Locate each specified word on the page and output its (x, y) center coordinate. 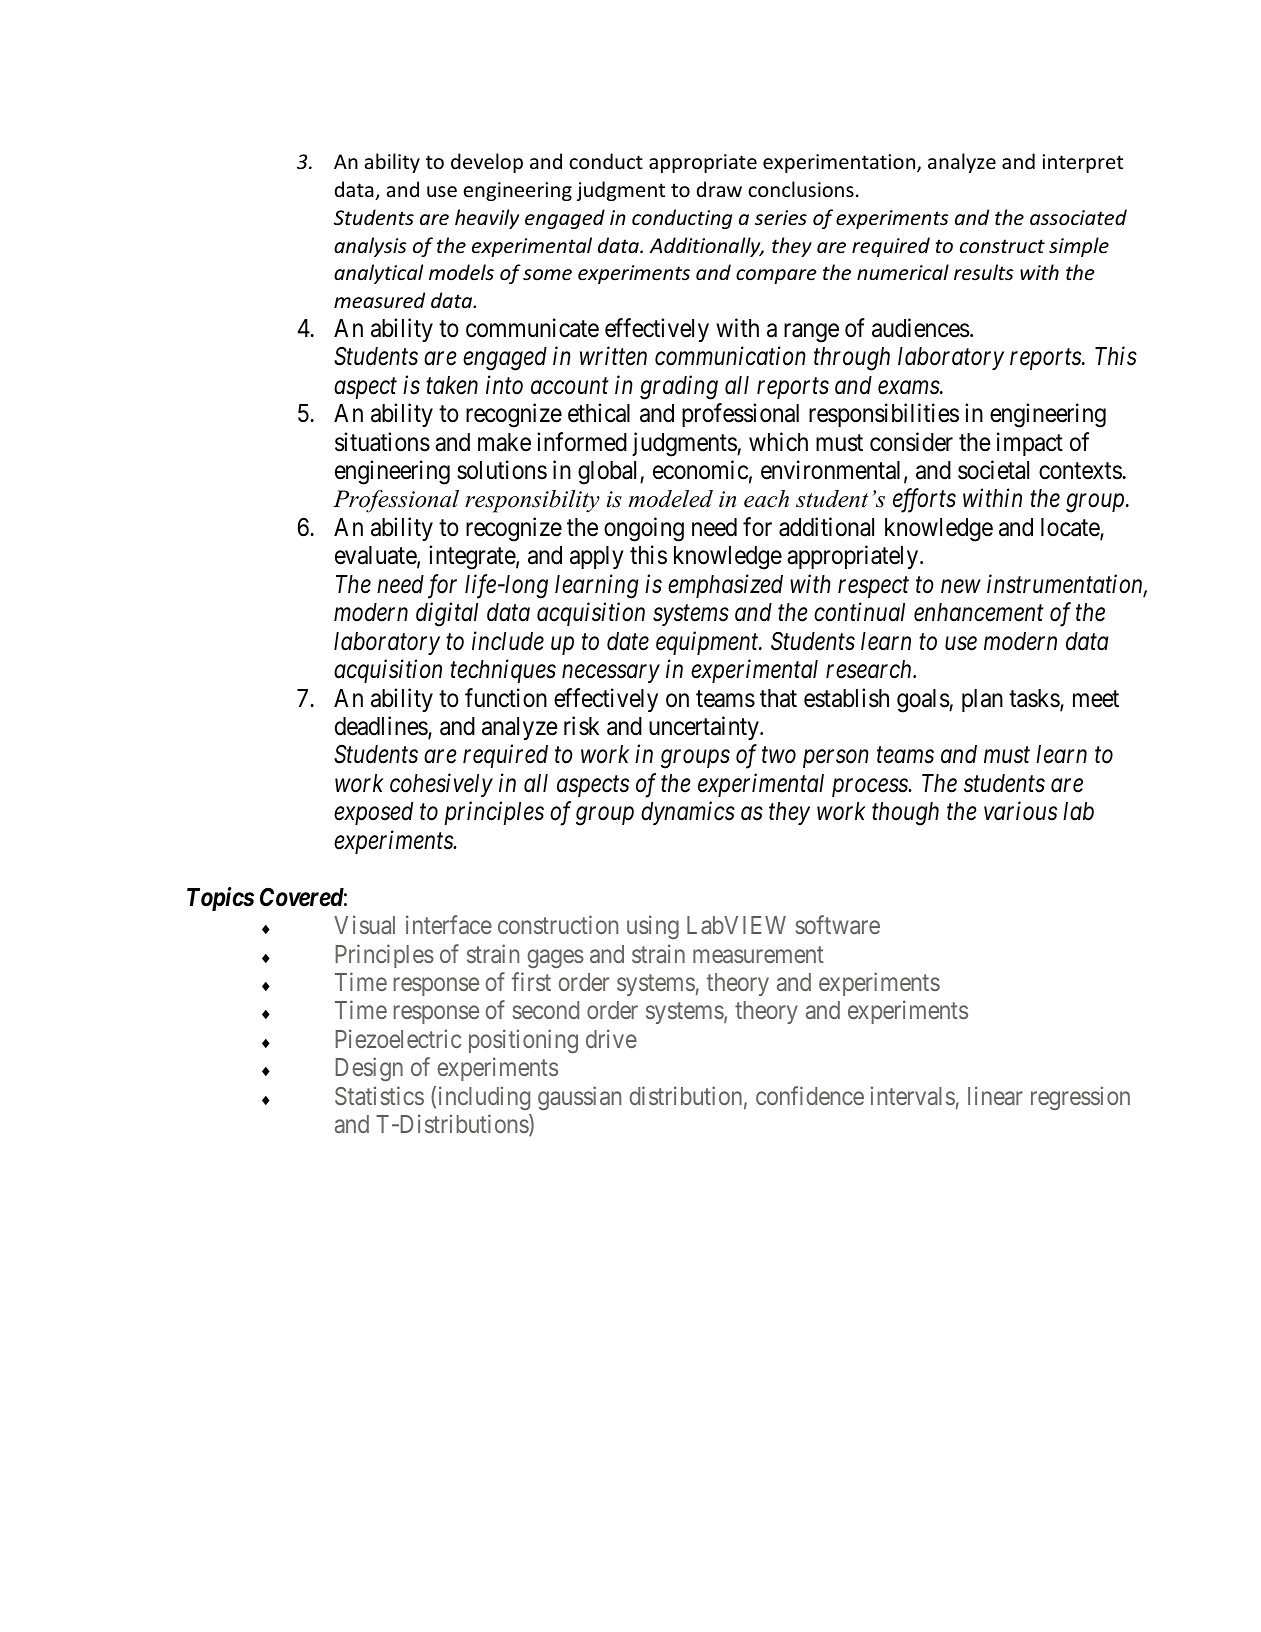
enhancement (979, 612)
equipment (708, 643)
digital (447, 614)
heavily (487, 219)
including (484, 1098)
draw (719, 189)
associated (1078, 217)
